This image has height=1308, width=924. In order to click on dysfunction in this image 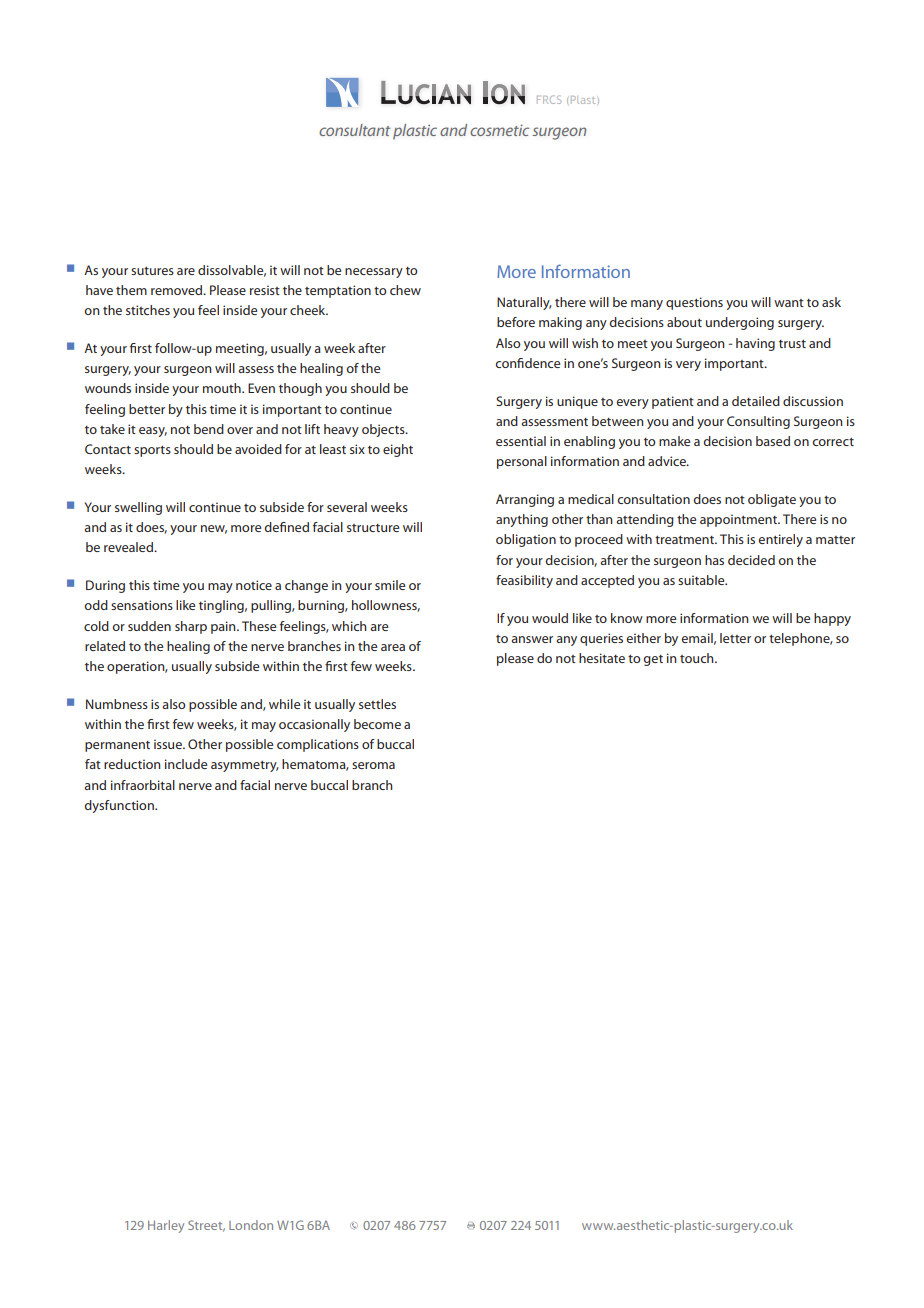, I will do `click(120, 806)`.
